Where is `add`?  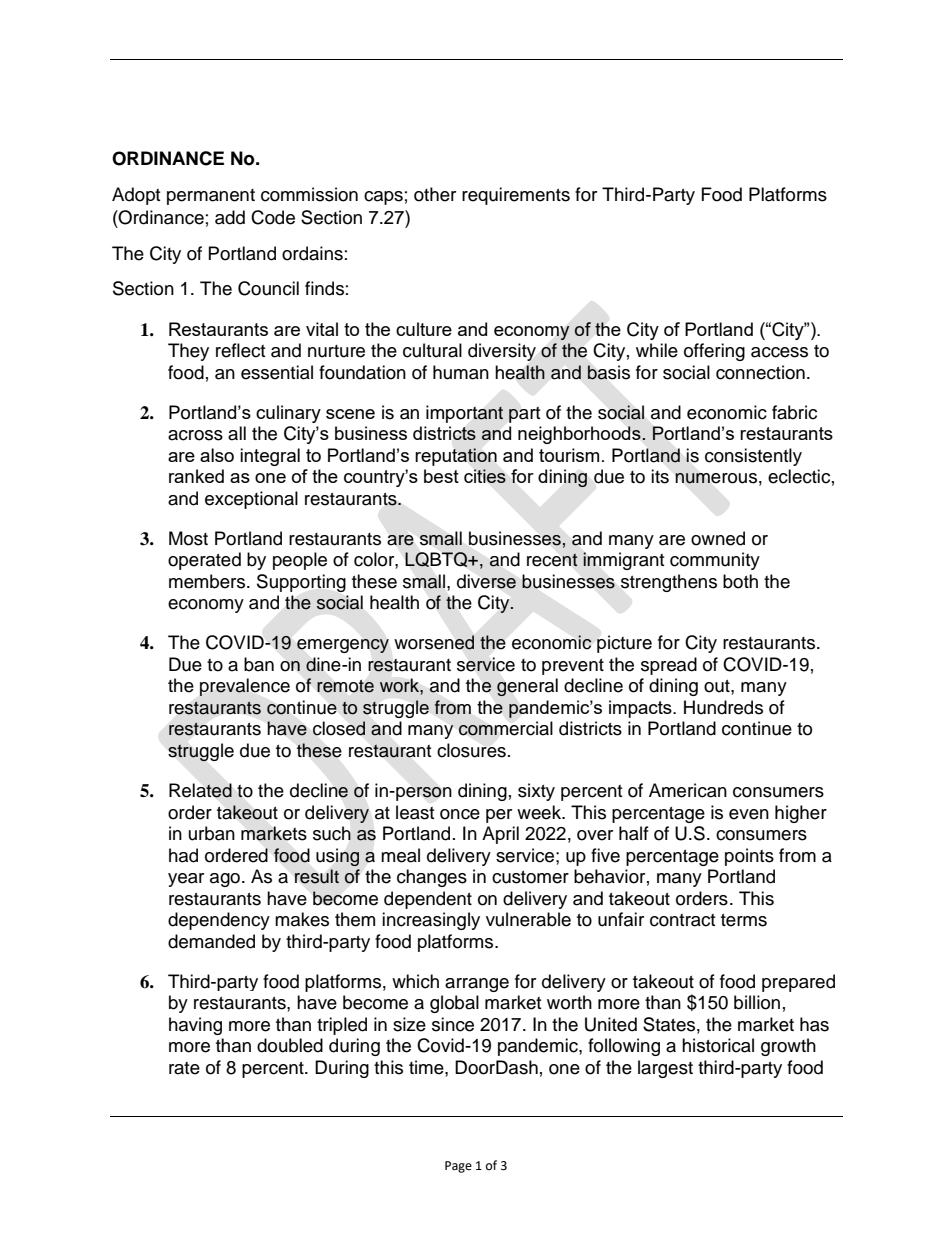
add is located at coordinates (230, 217).
